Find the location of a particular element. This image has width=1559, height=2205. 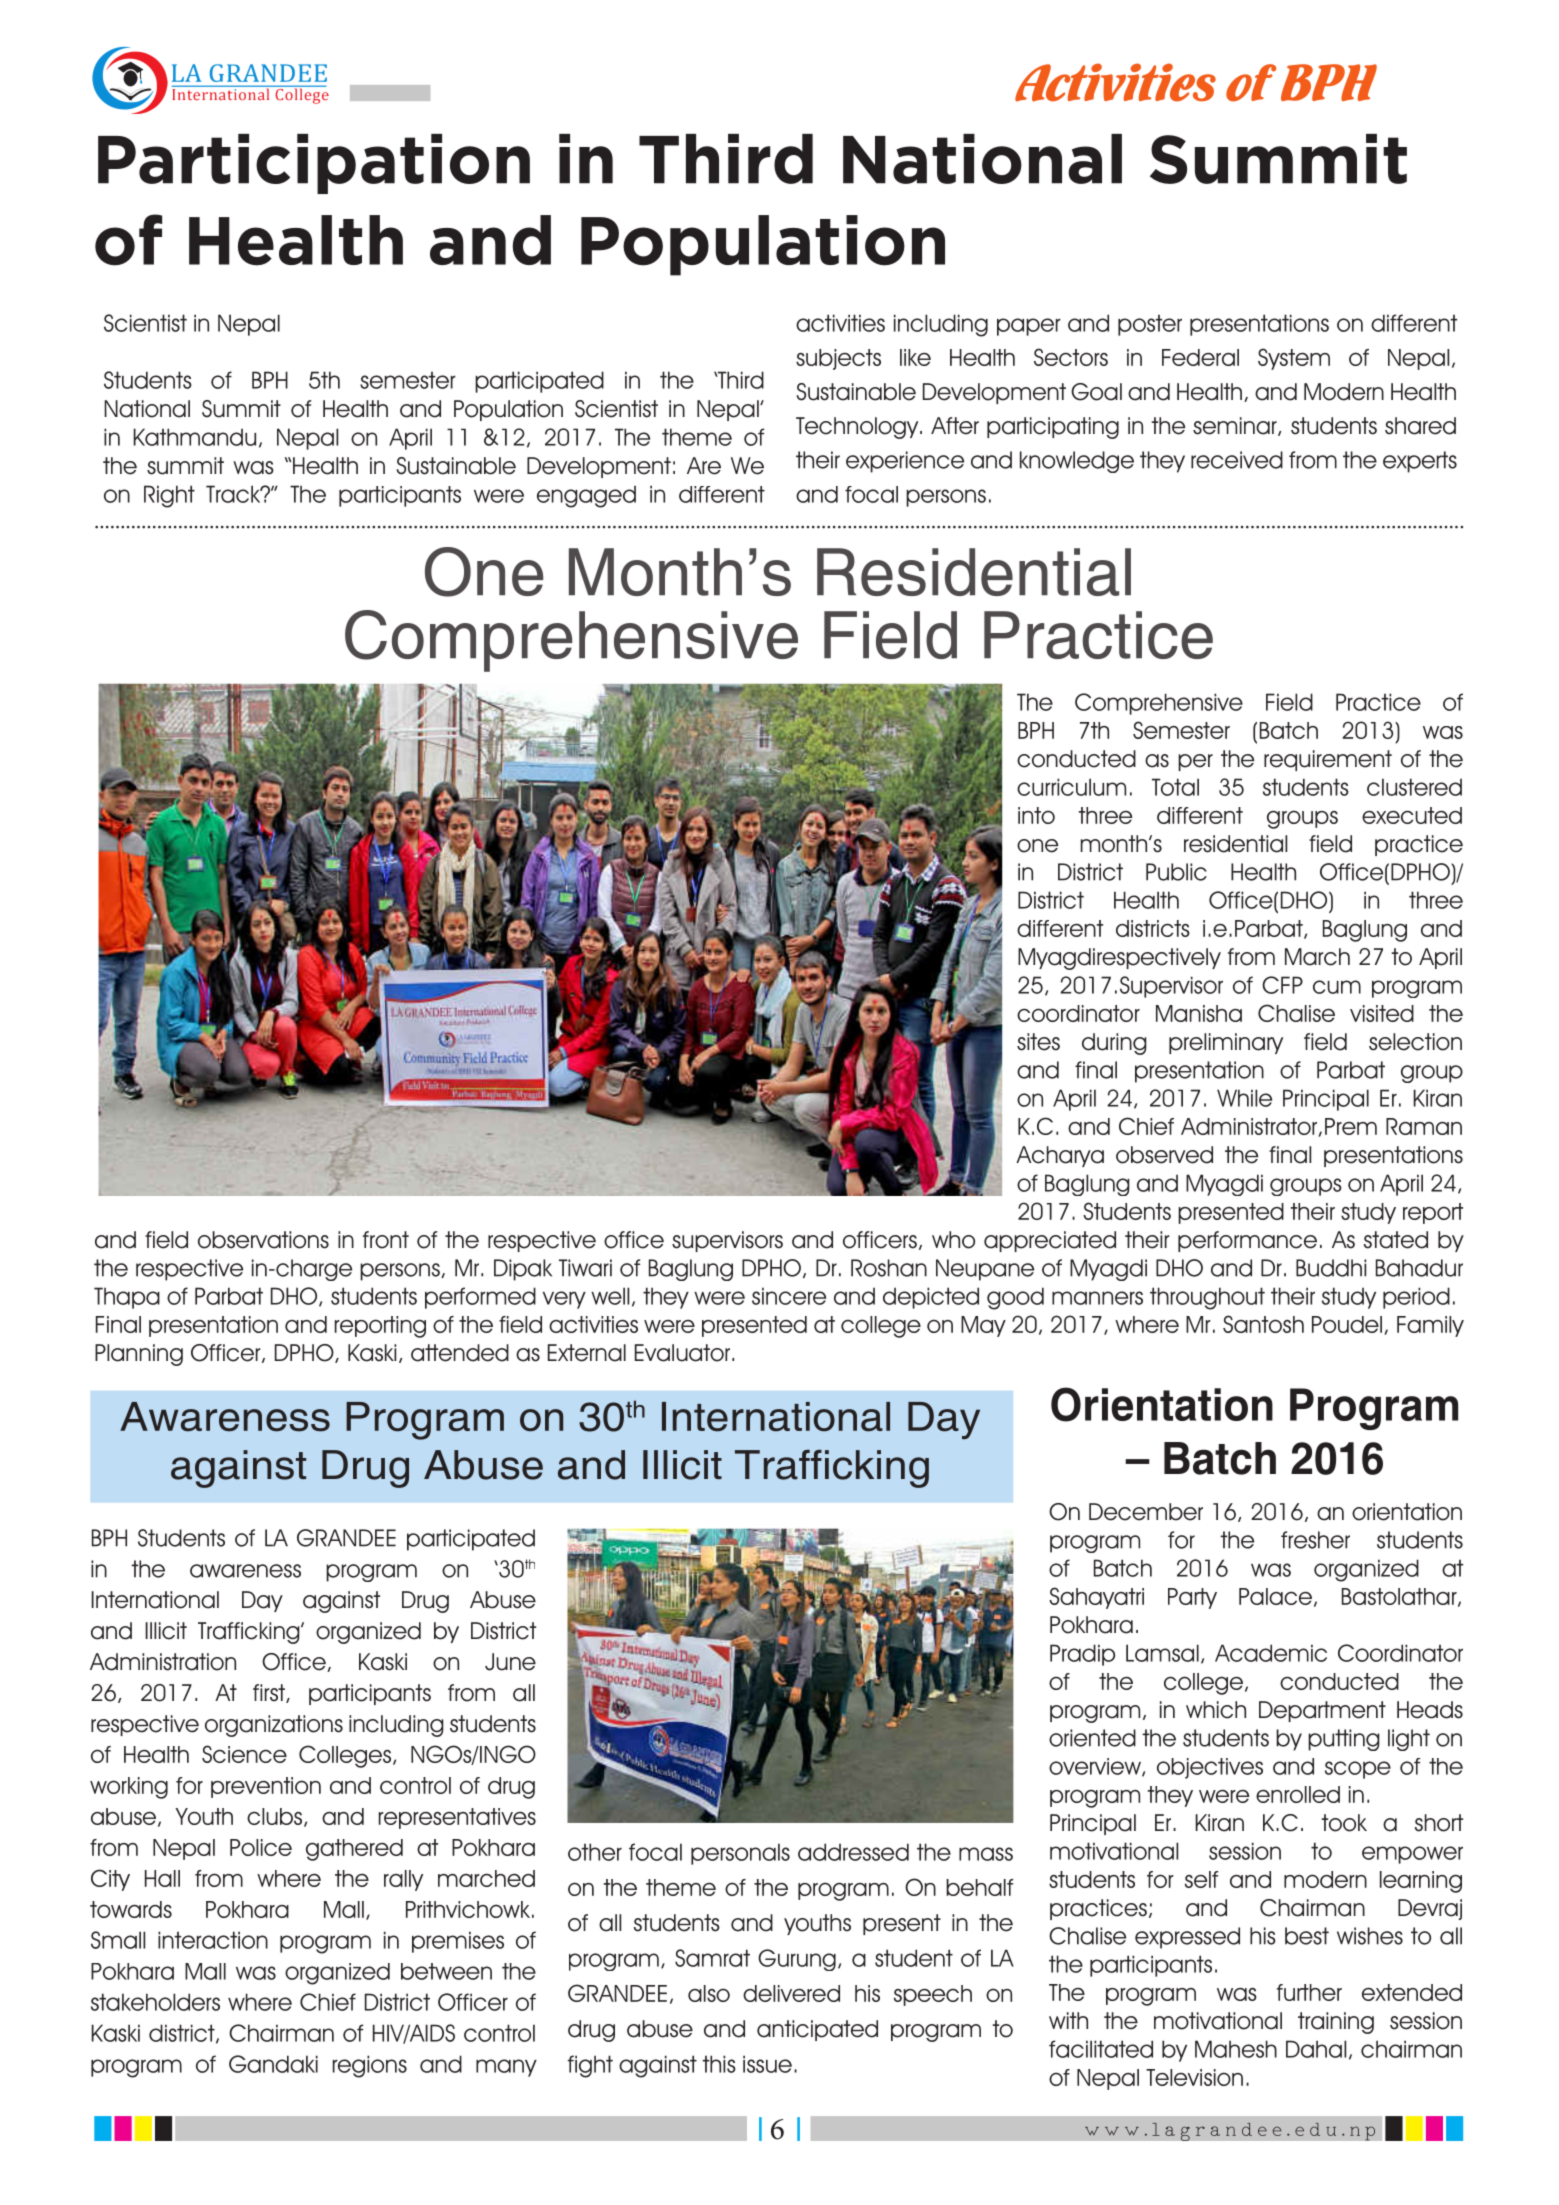

delivered is located at coordinates (791, 1993).
